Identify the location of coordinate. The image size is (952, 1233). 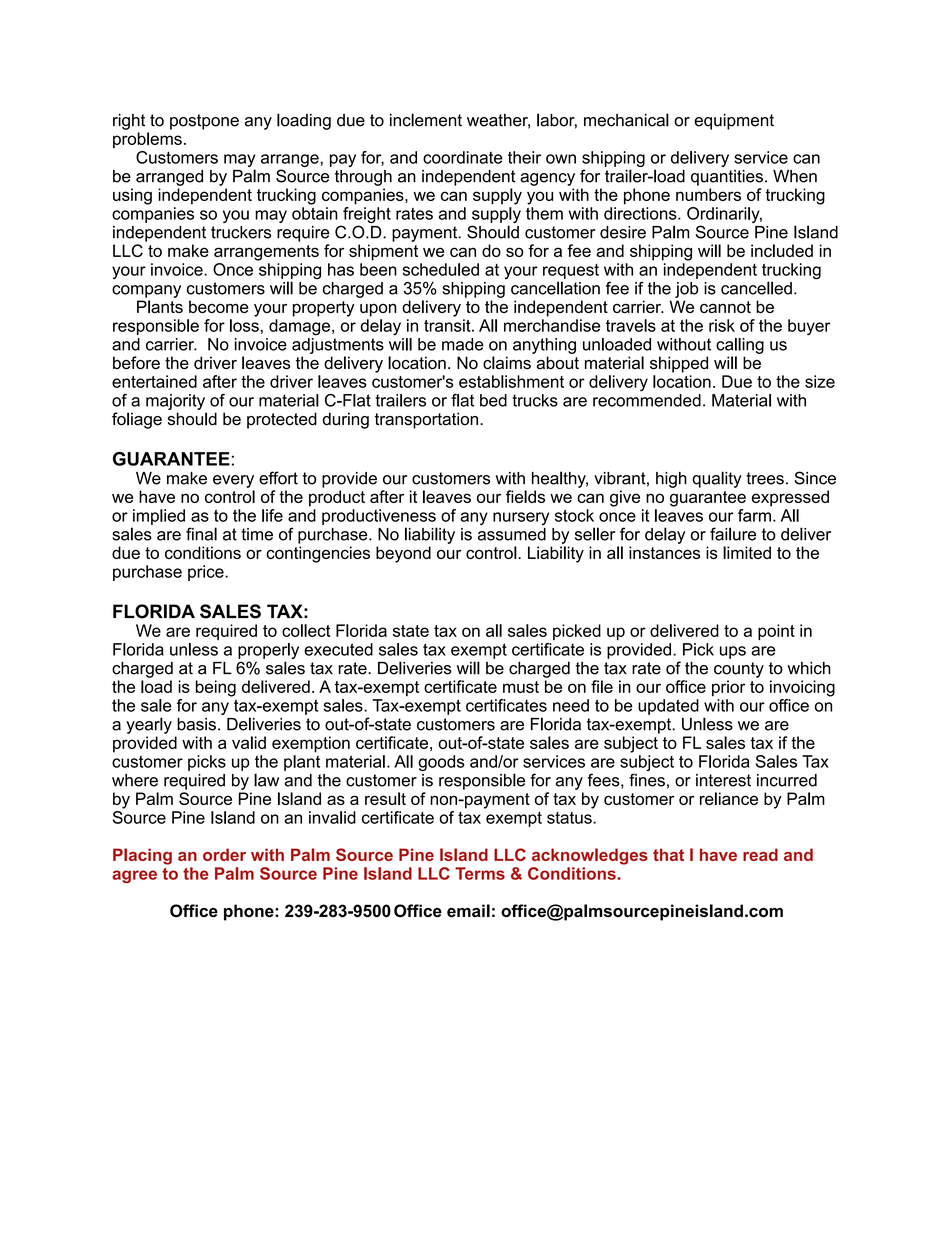
(463, 157).
